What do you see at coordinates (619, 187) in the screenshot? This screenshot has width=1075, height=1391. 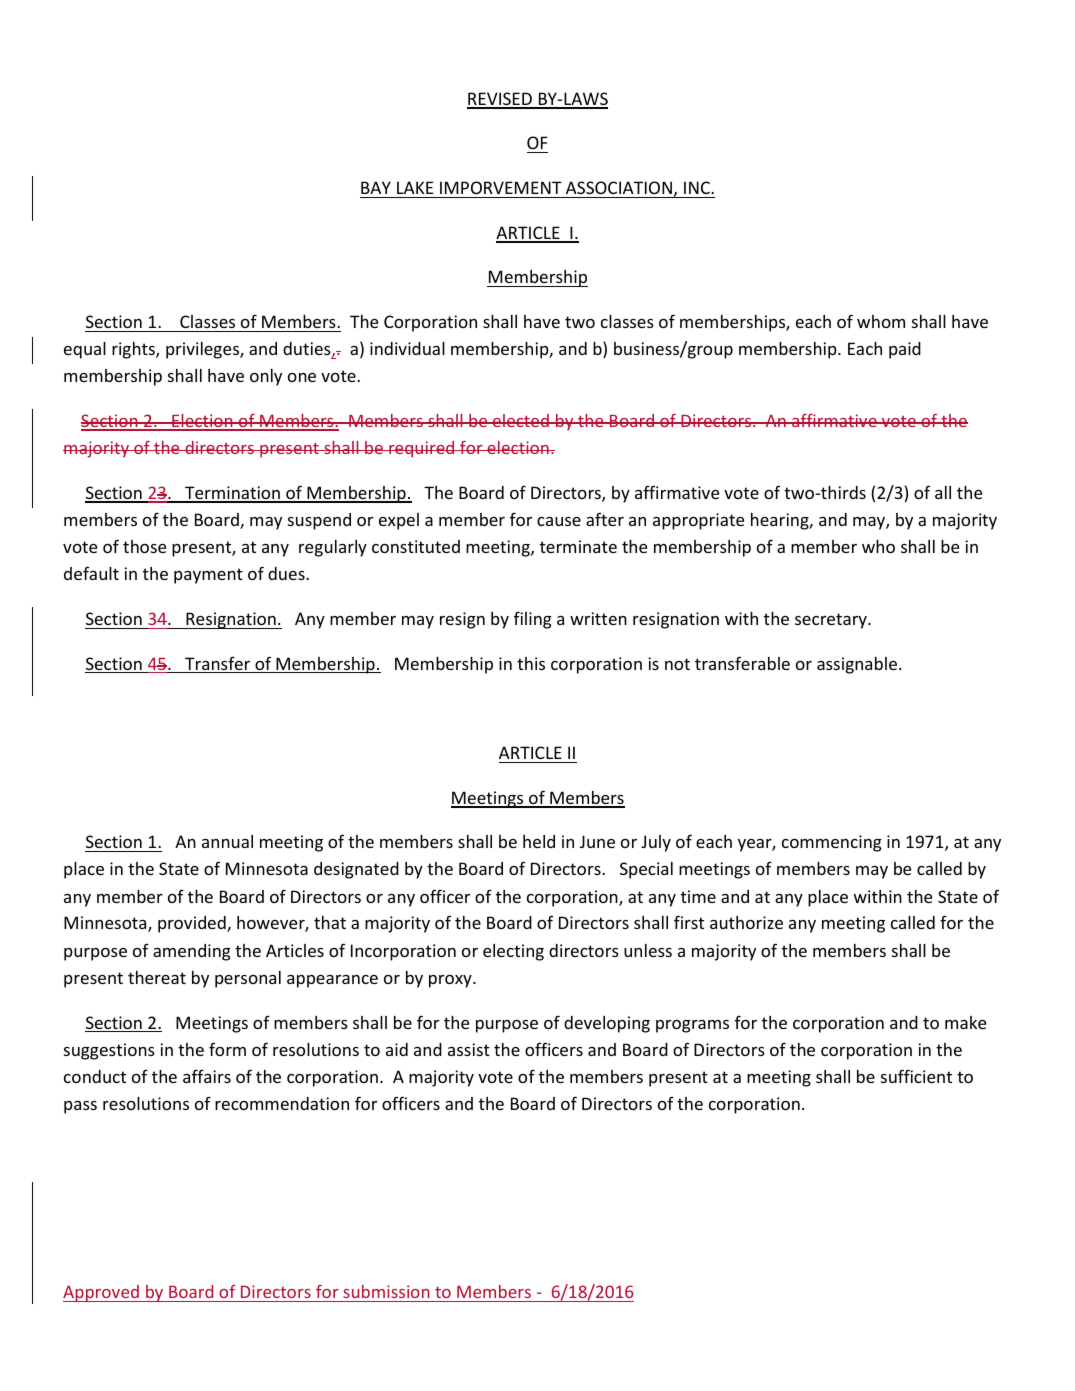 I see `ASSOCIATION` at bounding box center [619, 187].
